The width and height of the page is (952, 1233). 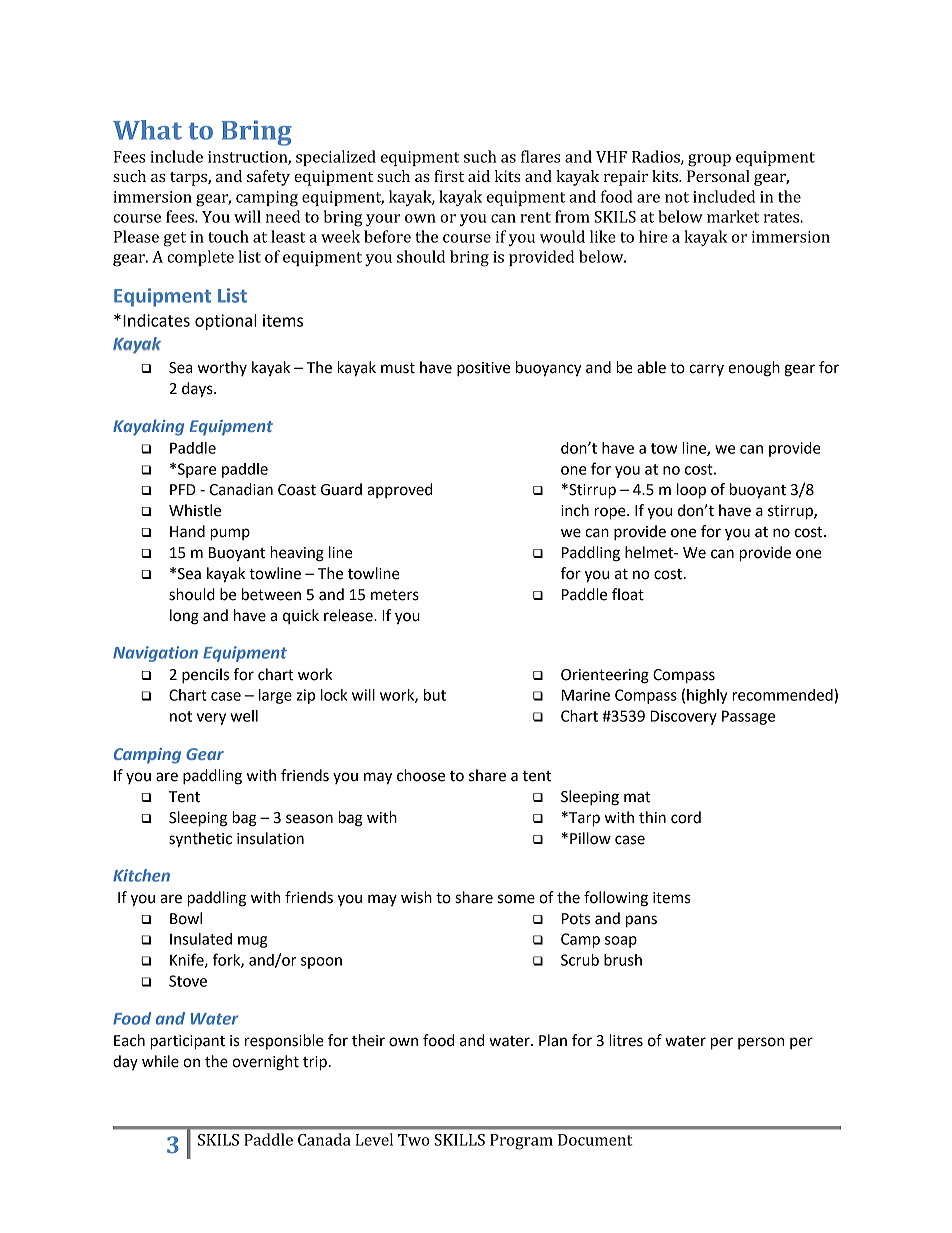 What do you see at coordinates (449, 176) in the page?
I see `first` at bounding box center [449, 176].
